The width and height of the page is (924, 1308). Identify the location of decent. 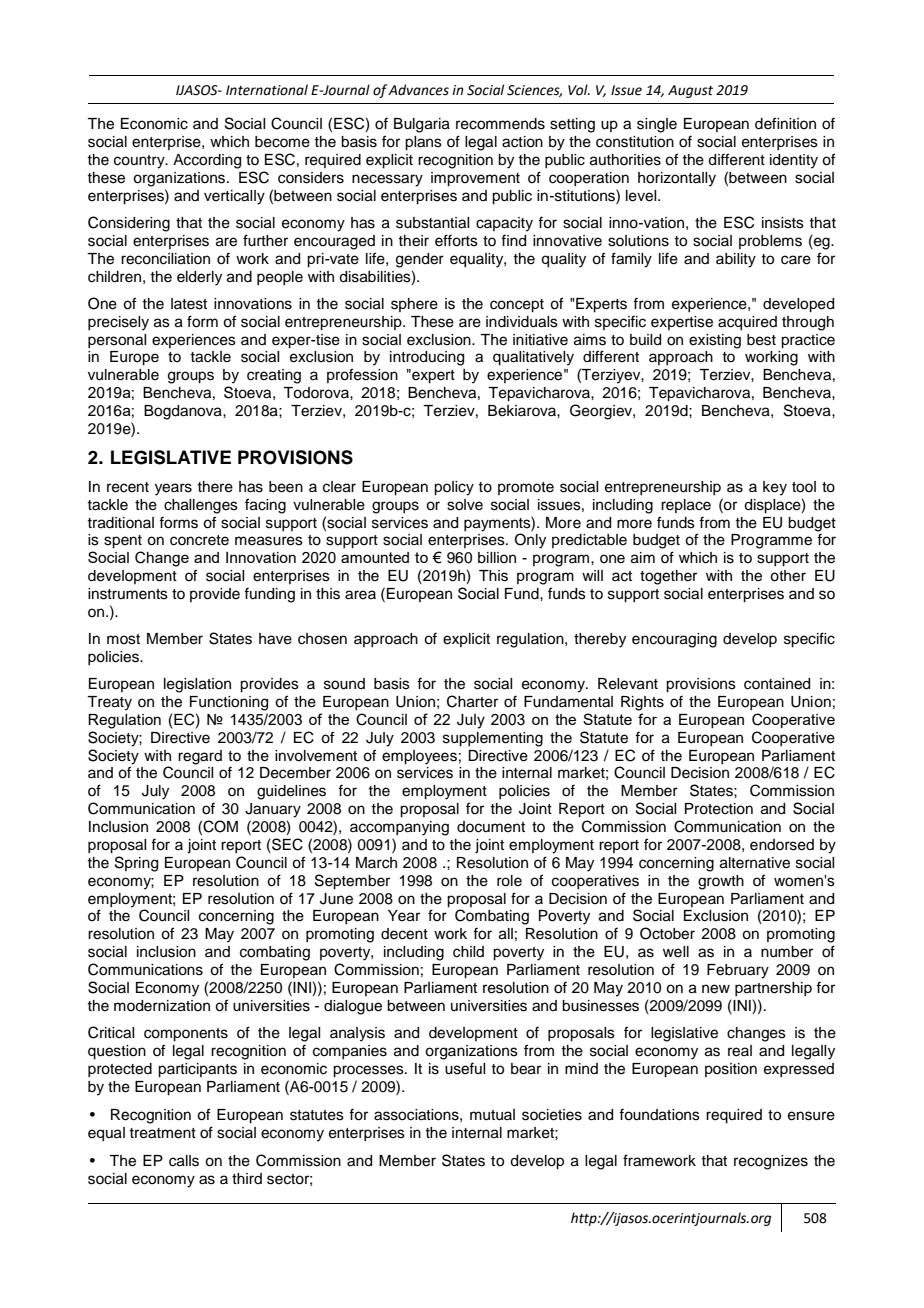
(404, 934).
